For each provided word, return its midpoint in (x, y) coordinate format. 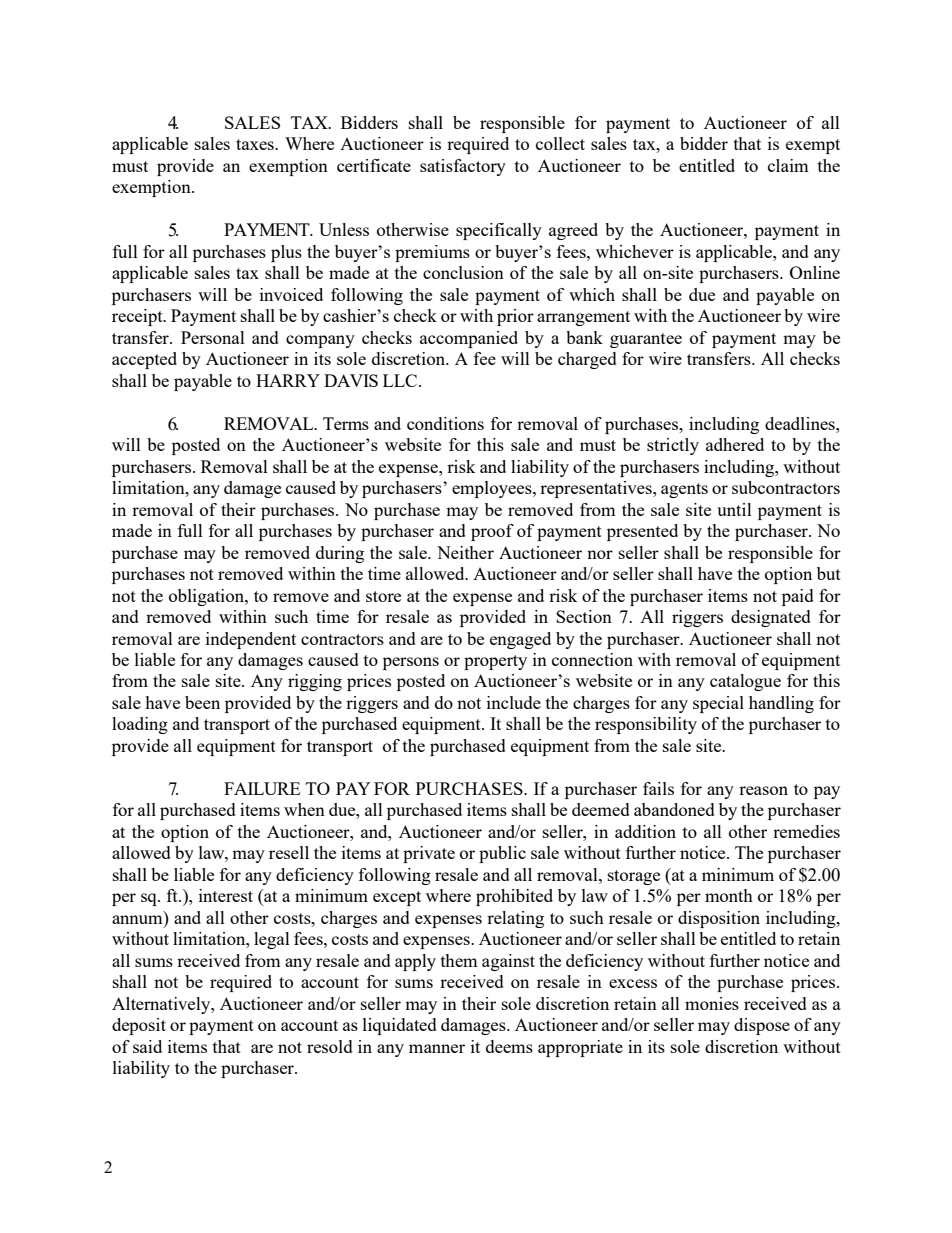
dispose (762, 1026)
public (502, 854)
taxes (256, 144)
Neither (465, 552)
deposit (139, 1026)
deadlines (801, 423)
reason (763, 790)
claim (788, 165)
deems (509, 1046)
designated (771, 618)
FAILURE (262, 788)
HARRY (288, 380)
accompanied (469, 339)
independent (251, 640)
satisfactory (463, 167)
